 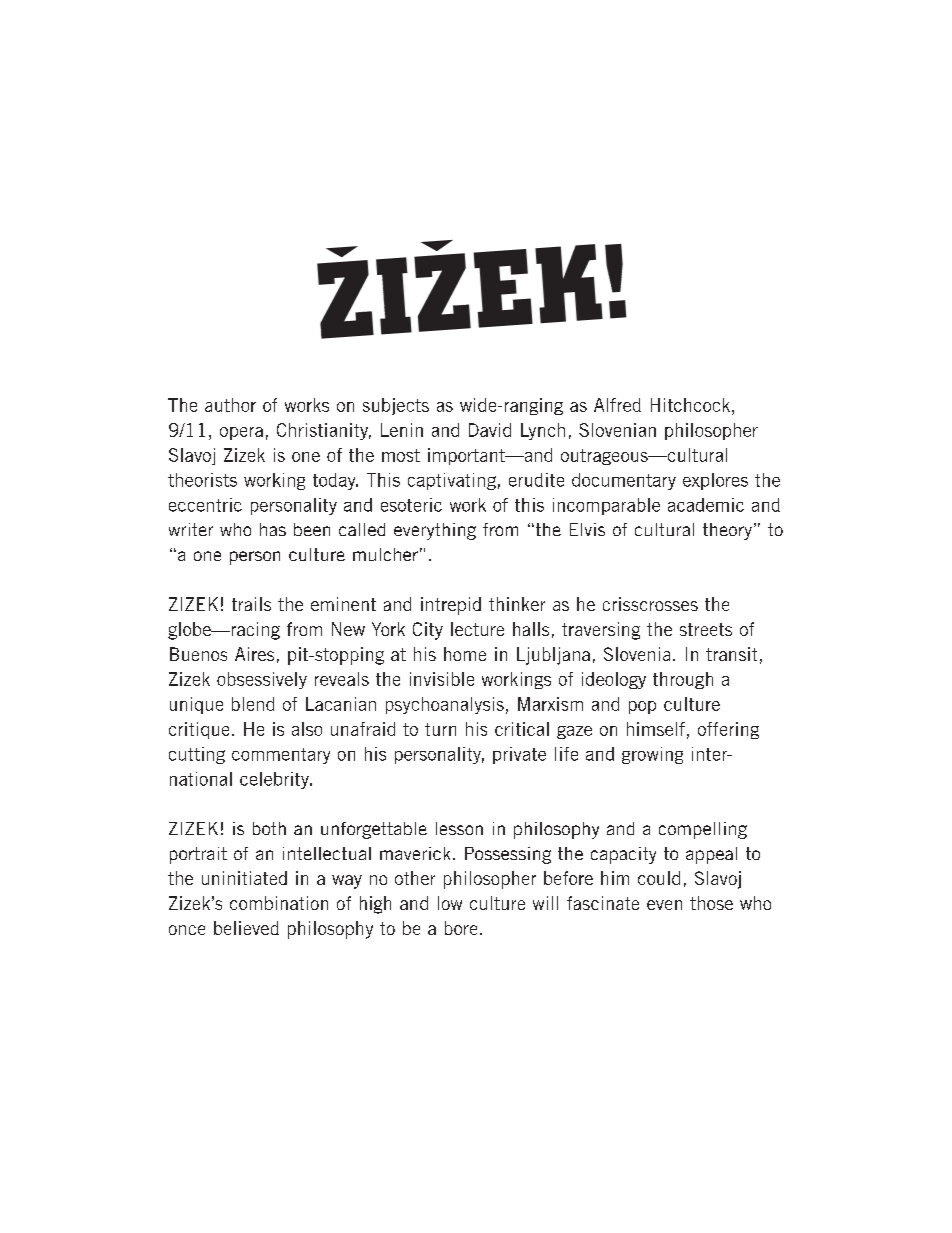 What do you see at coordinates (664, 905) in the screenshot?
I see `even` at bounding box center [664, 905].
